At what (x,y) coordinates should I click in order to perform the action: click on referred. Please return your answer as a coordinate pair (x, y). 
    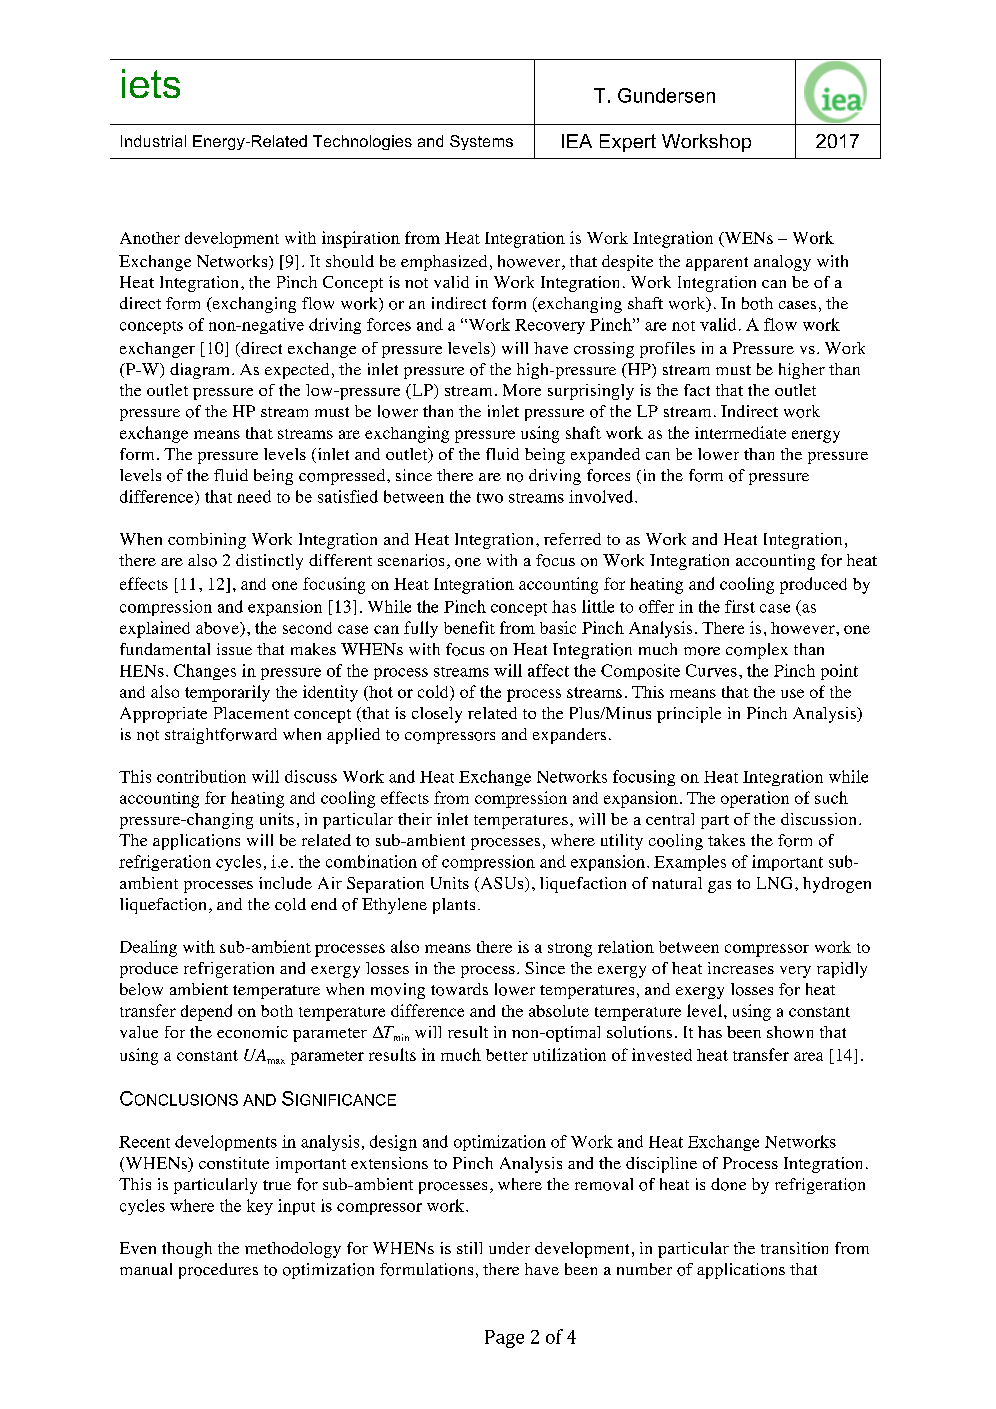
    Looking at the image, I should click on (572, 539).
